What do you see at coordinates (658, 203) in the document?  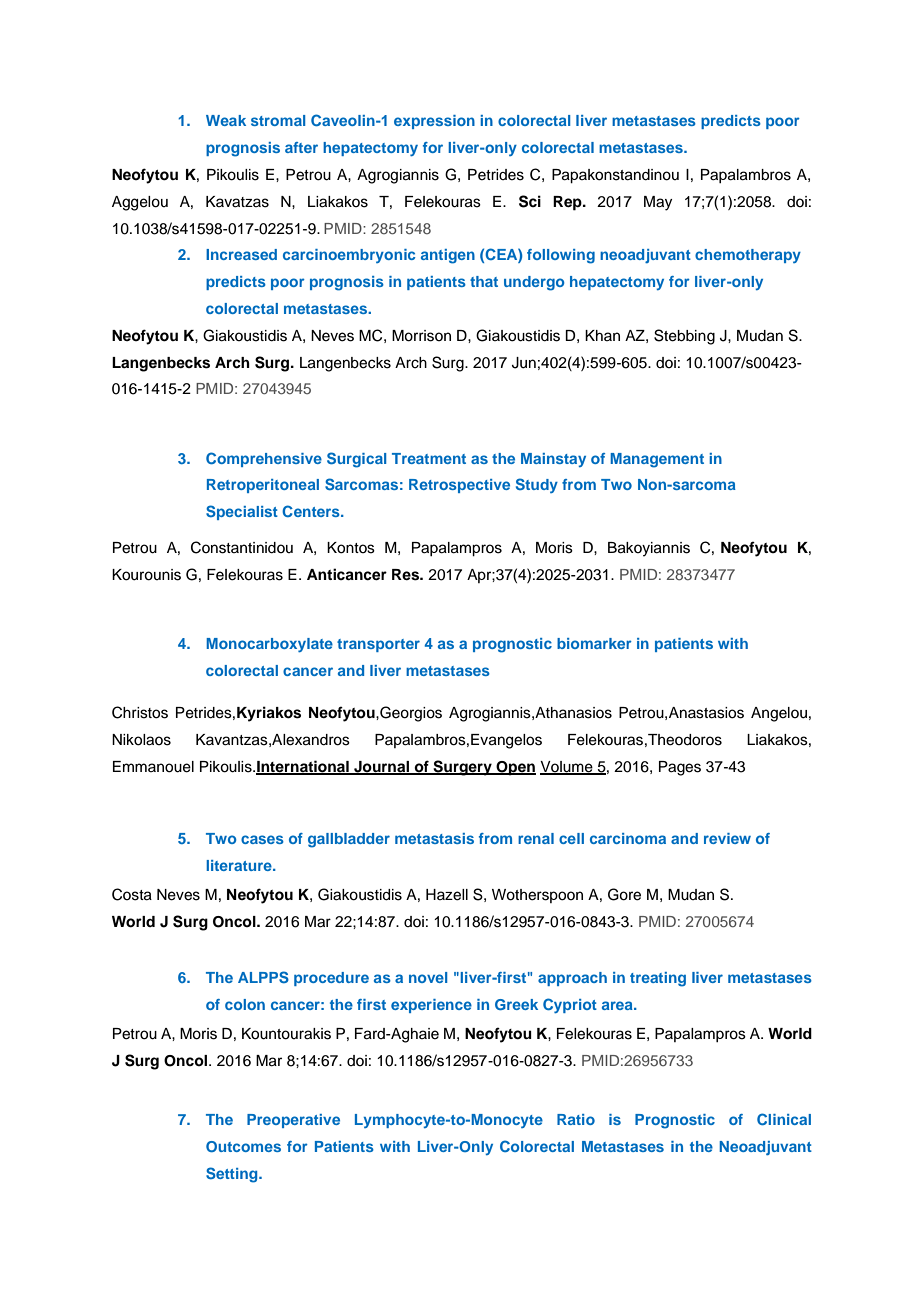 I see `May` at bounding box center [658, 203].
